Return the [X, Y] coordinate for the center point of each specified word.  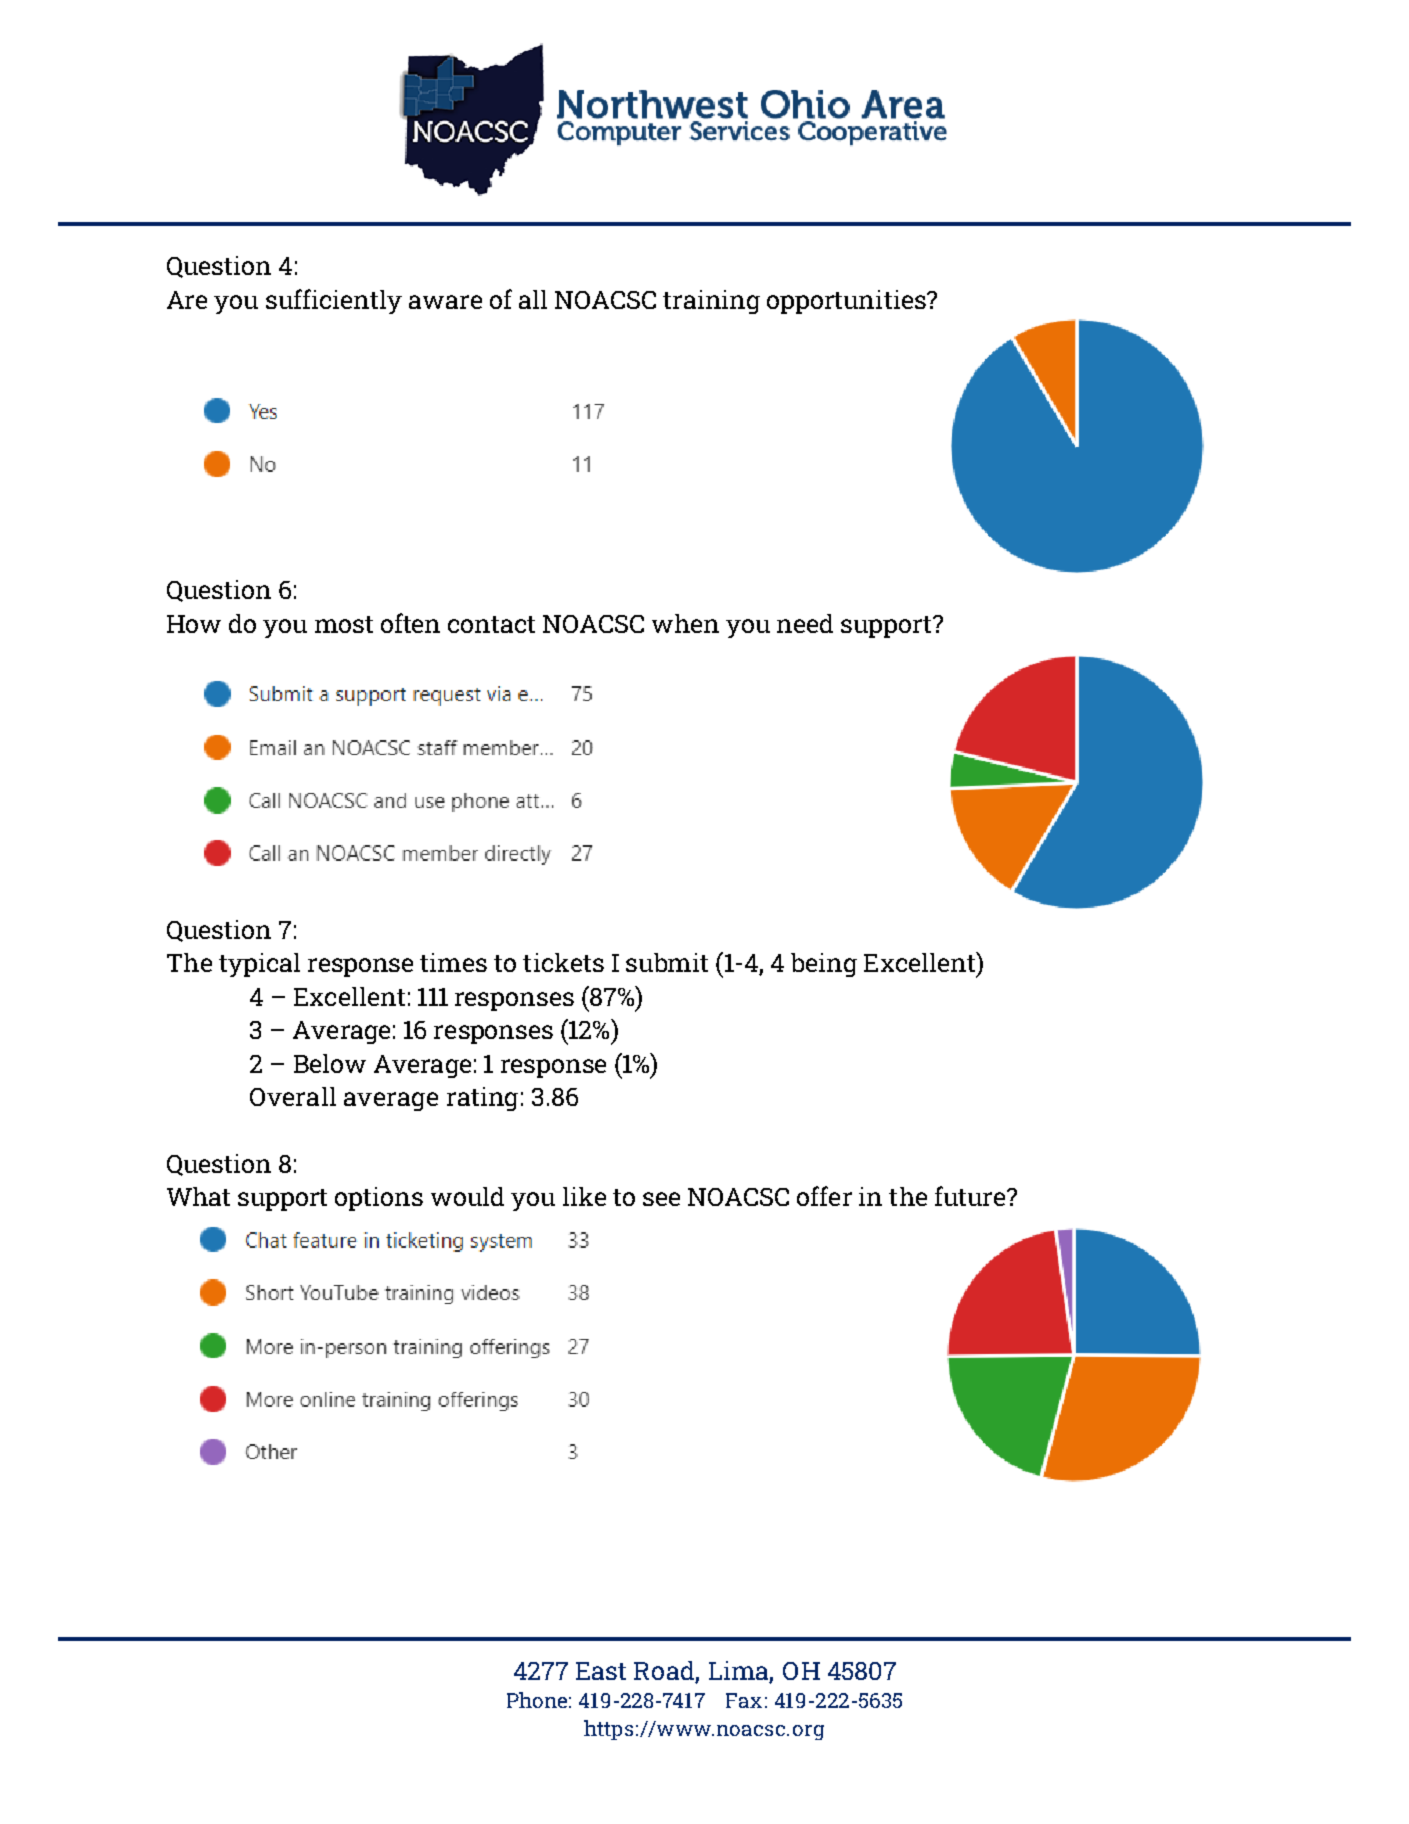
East [601, 1671]
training [711, 302]
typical [259, 965]
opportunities [847, 302]
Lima [738, 1670]
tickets [563, 962]
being [824, 965]
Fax [744, 1700]
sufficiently [334, 301]
